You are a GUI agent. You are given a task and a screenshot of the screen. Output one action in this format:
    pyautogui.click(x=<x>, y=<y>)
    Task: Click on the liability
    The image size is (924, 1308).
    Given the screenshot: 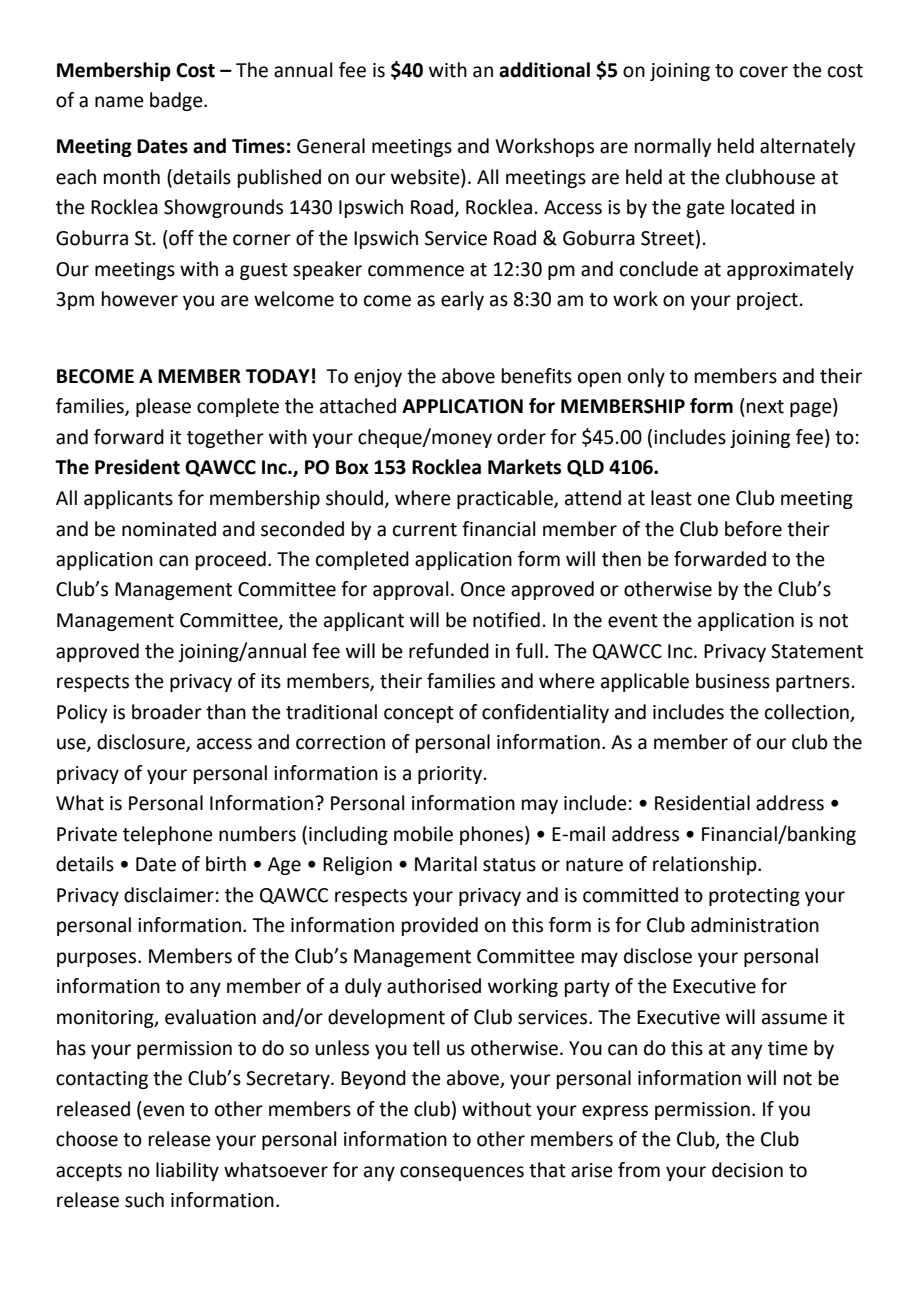 What is the action you would take?
    pyautogui.click(x=187, y=1171)
